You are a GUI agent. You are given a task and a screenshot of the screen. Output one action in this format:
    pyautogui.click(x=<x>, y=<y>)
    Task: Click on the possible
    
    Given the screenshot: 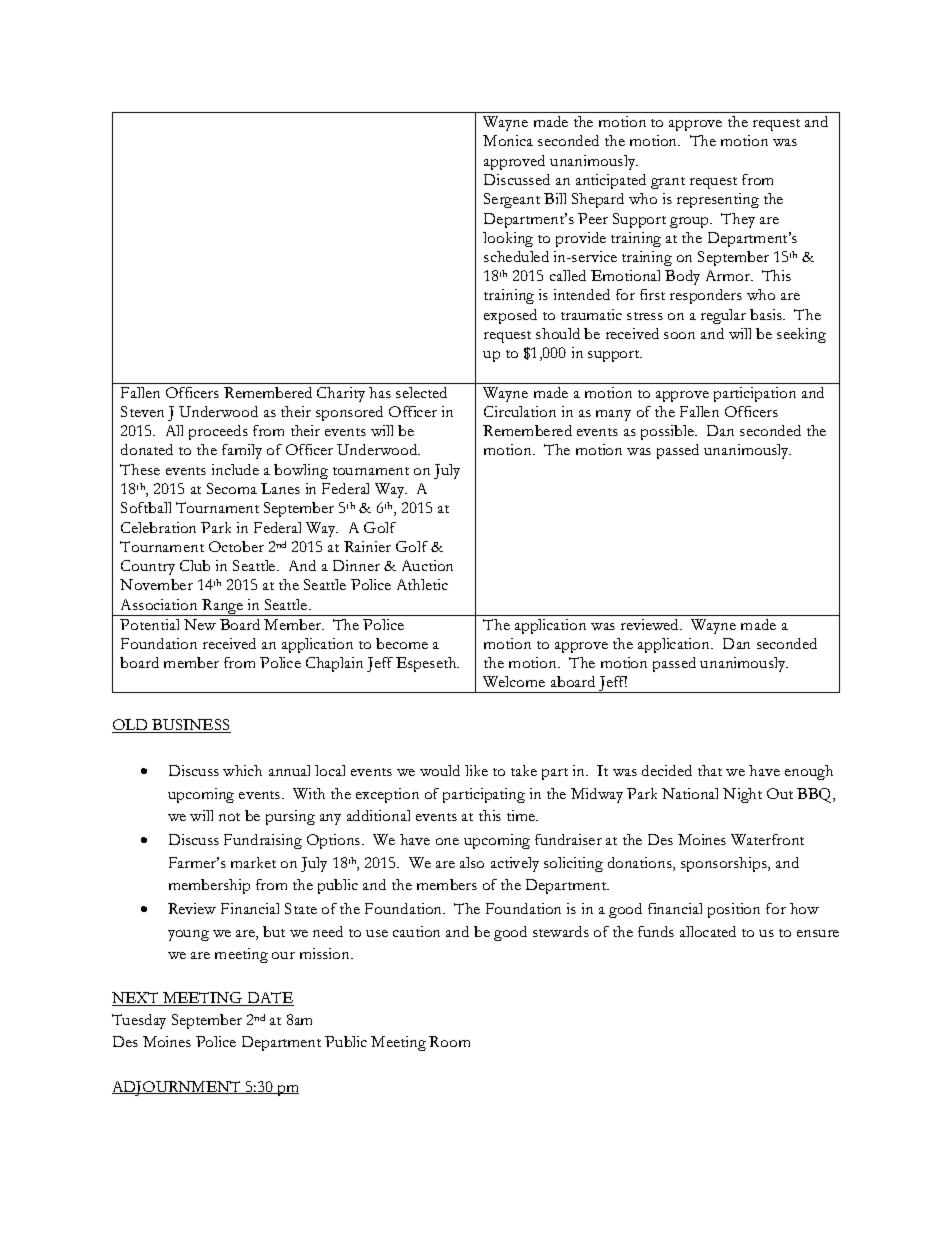 What is the action you would take?
    pyautogui.click(x=668, y=432)
